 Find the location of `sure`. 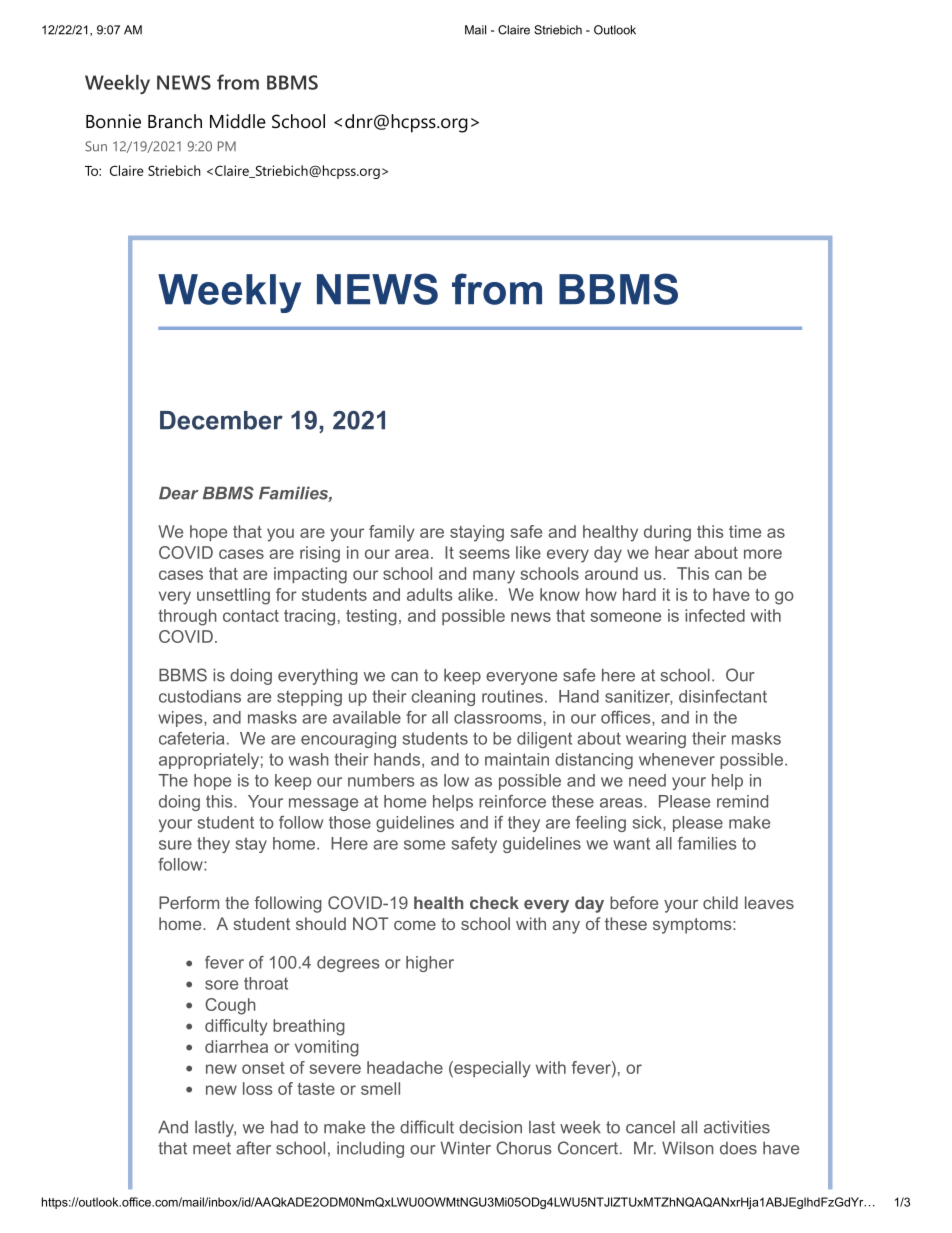

sure is located at coordinates (175, 845).
